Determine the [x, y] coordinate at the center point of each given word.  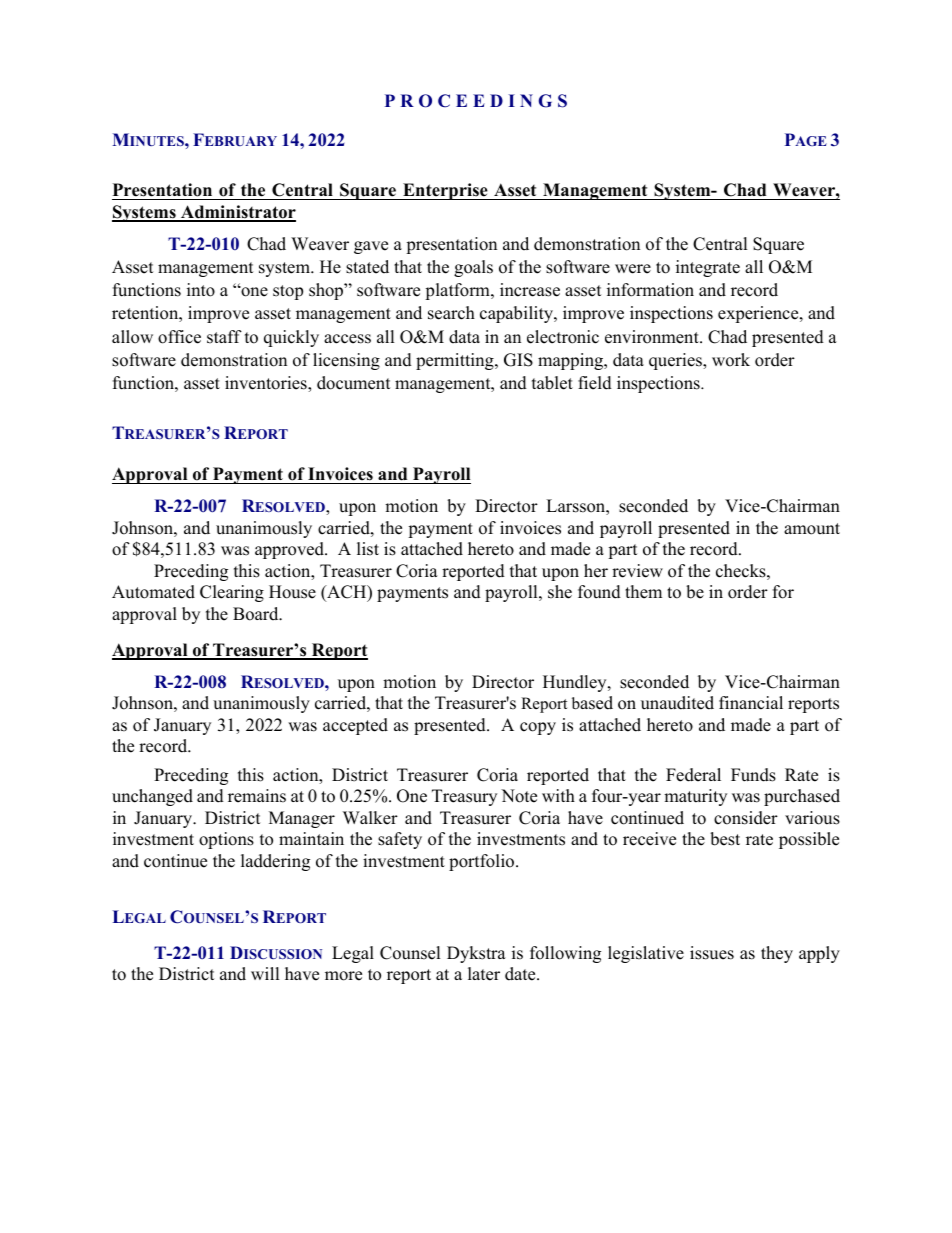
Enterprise [445, 191]
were [633, 269]
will [265, 973]
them [643, 592]
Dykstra [476, 954]
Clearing [232, 593]
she [560, 592]
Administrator [237, 213]
